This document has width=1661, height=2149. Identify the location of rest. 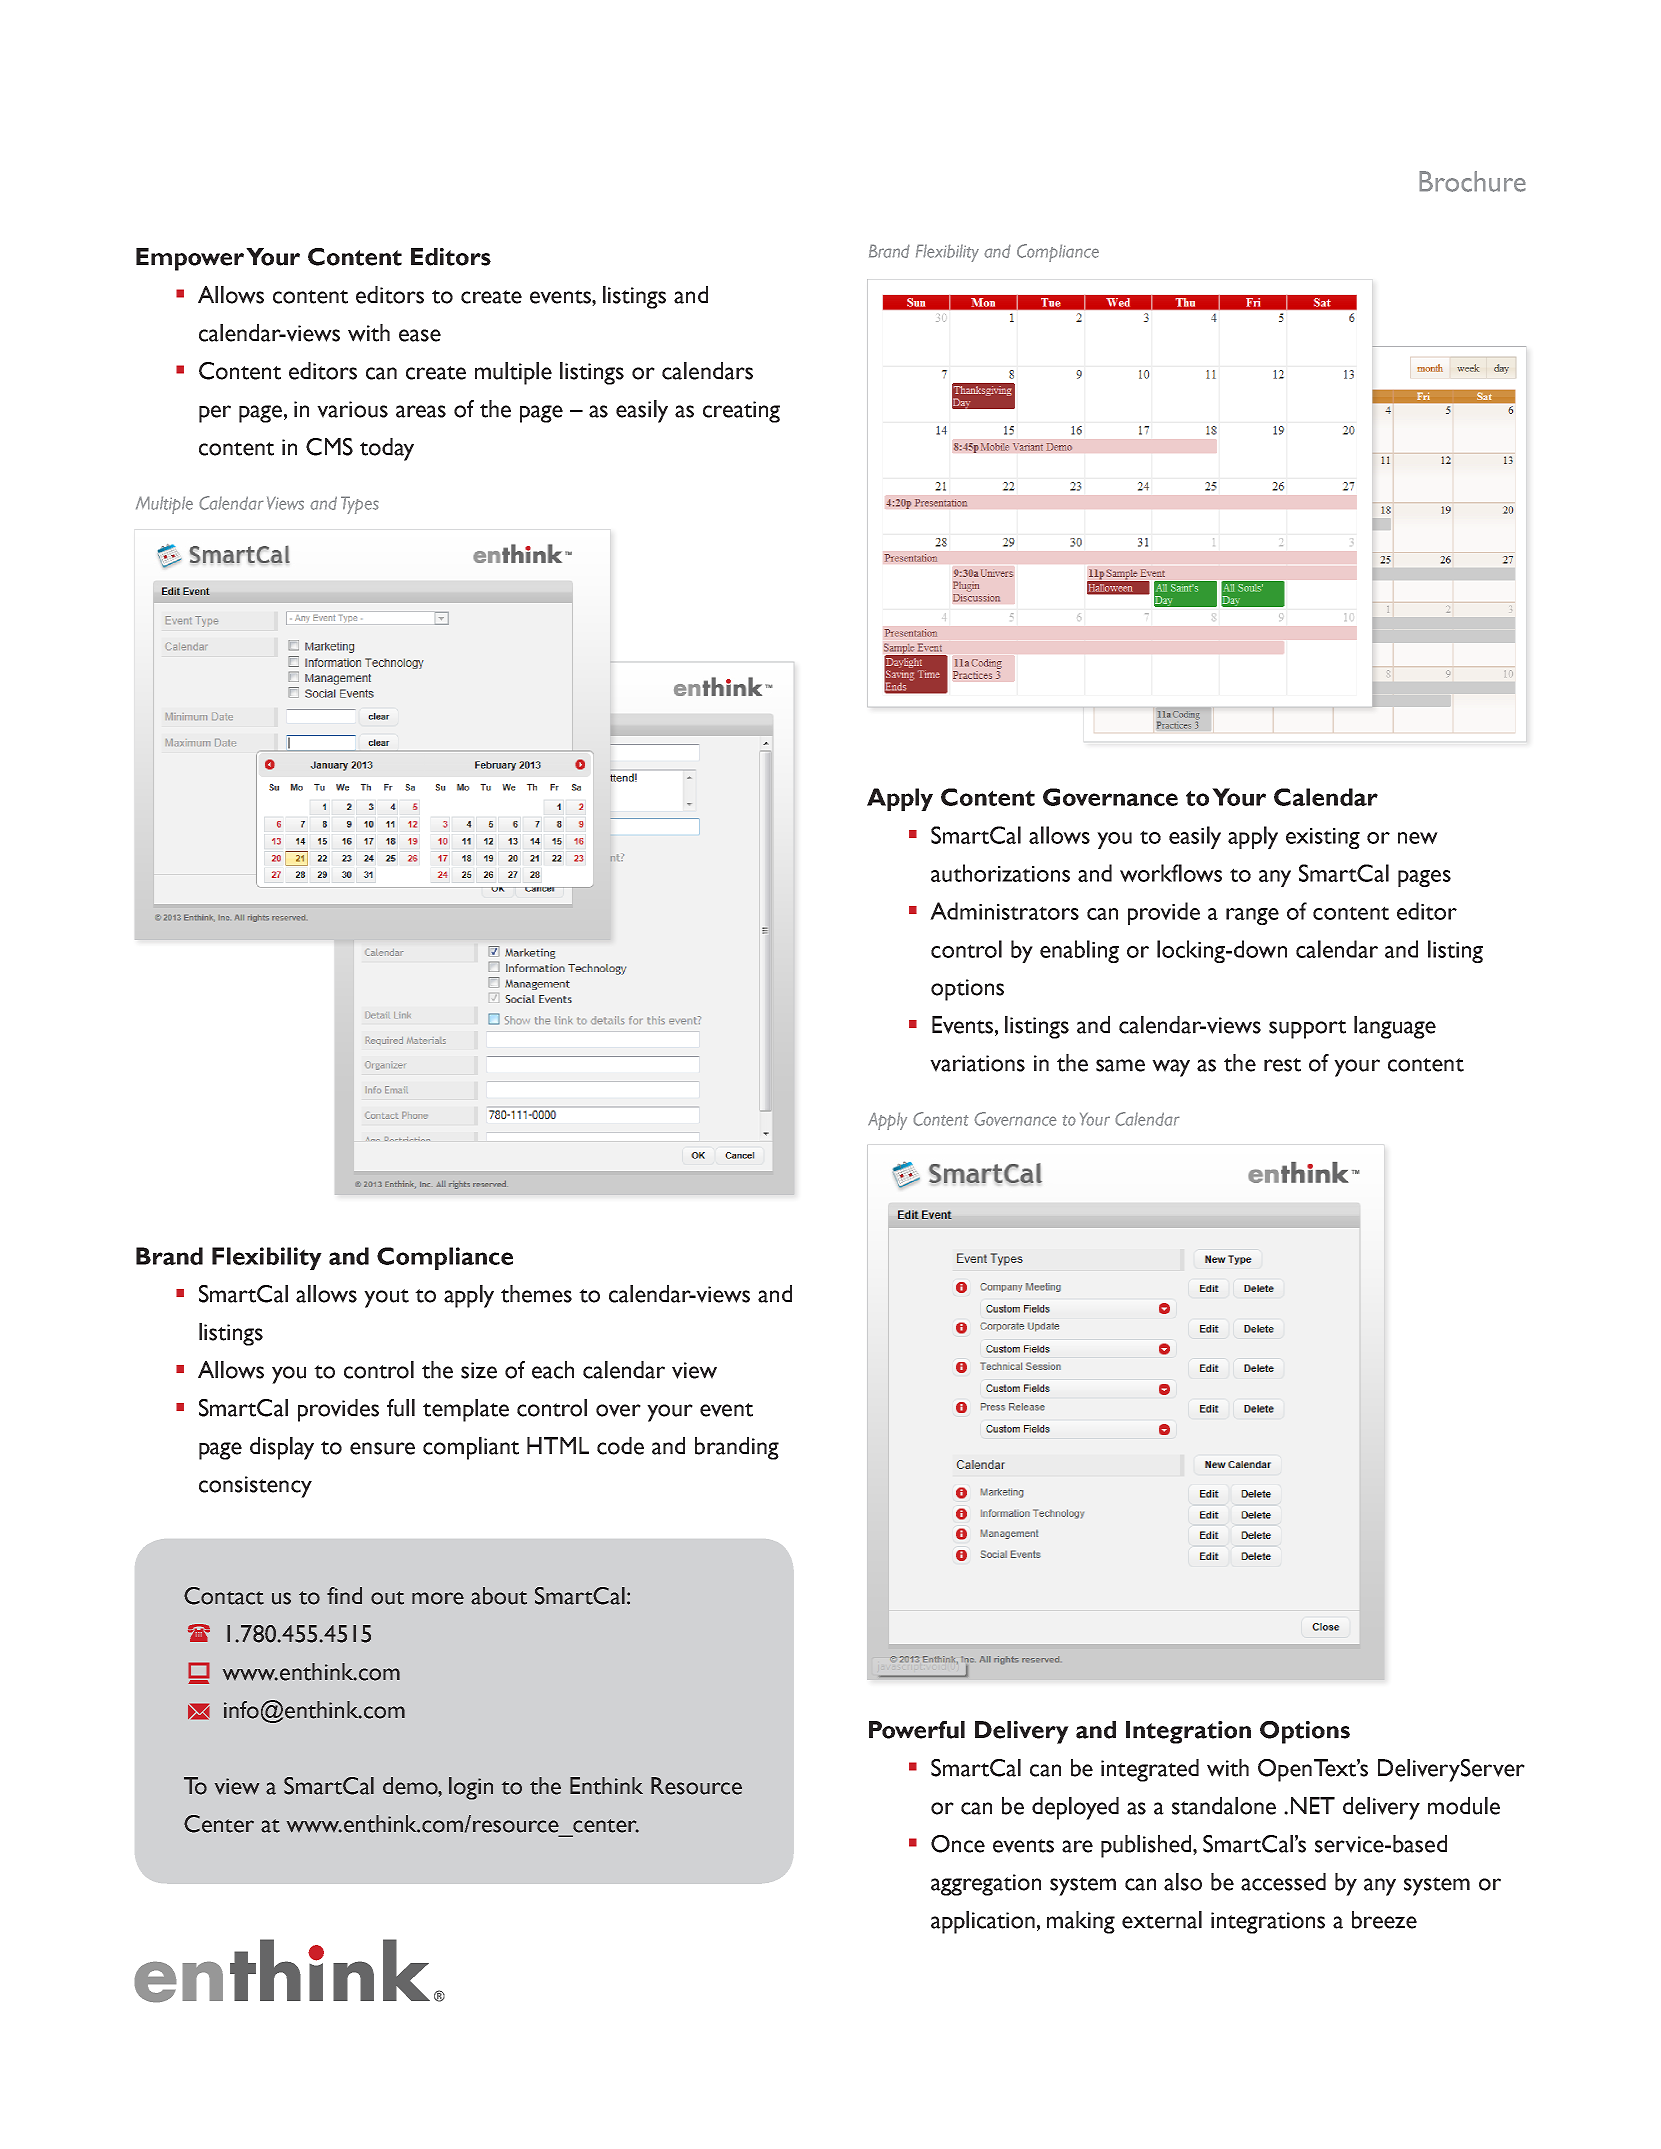
(1282, 1065).
